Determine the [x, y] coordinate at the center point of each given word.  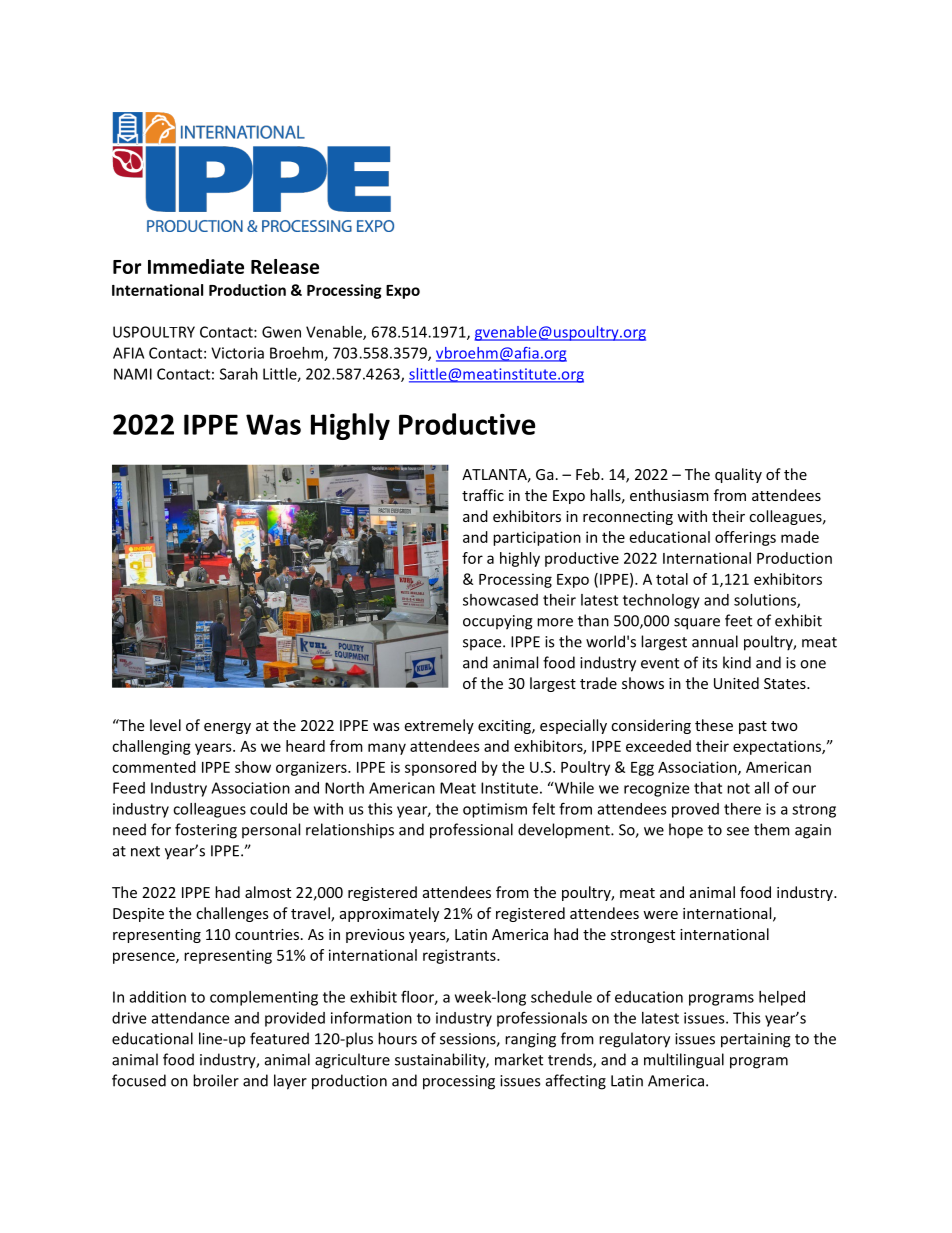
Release [285, 266]
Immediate [196, 266]
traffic [483, 495]
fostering [206, 831]
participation [537, 538]
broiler [216, 1080]
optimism [495, 810]
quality [738, 475]
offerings [745, 538]
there [742, 809]
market [519, 1059]
